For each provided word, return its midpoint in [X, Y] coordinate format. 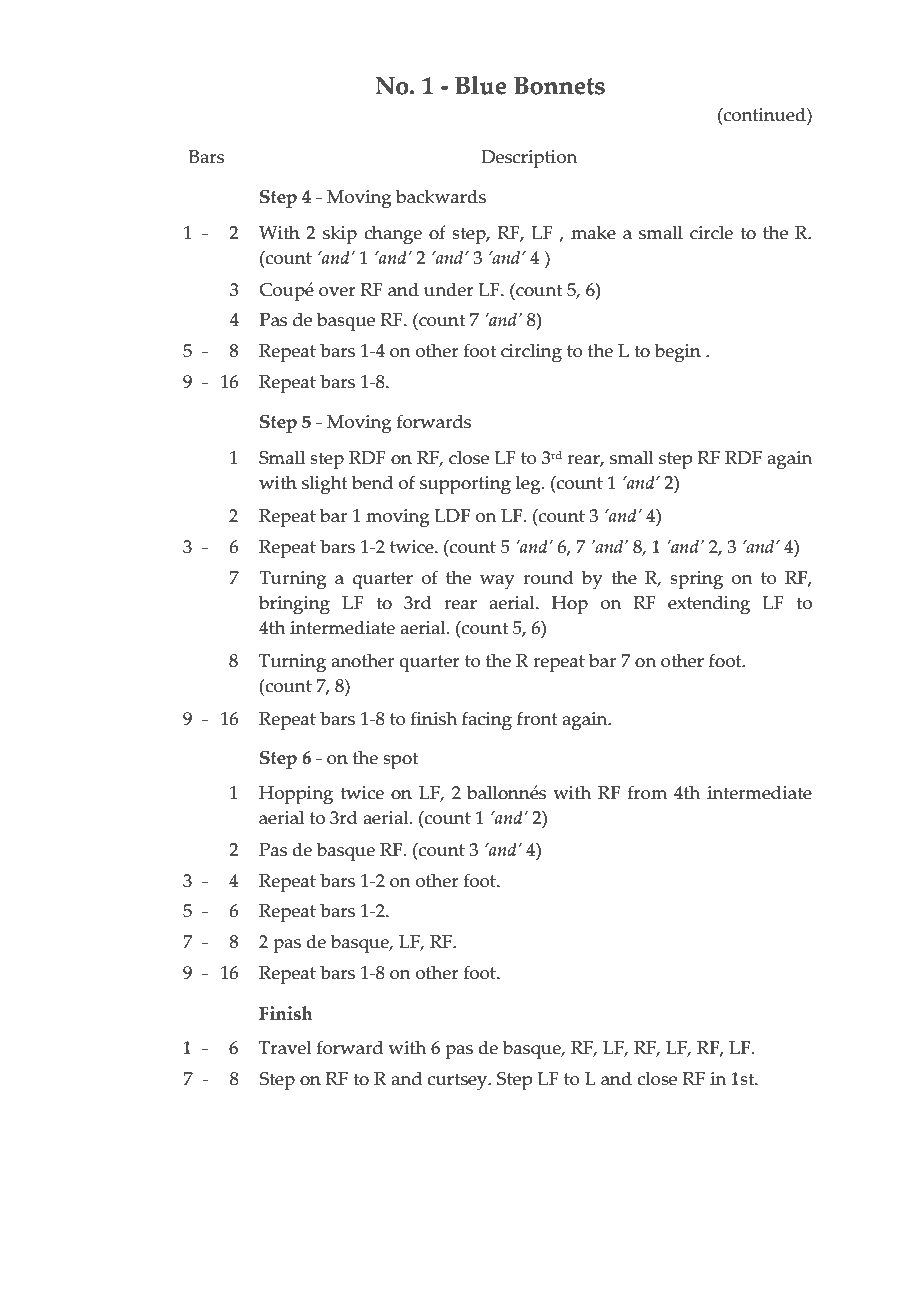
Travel [285, 1047]
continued [765, 114]
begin [678, 353]
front [537, 718]
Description [529, 159]
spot [400, 761]
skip [340, 235]
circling [531, 353]
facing [487, 721]
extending [709, 605]
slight [324, 485]
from [647, 792]
